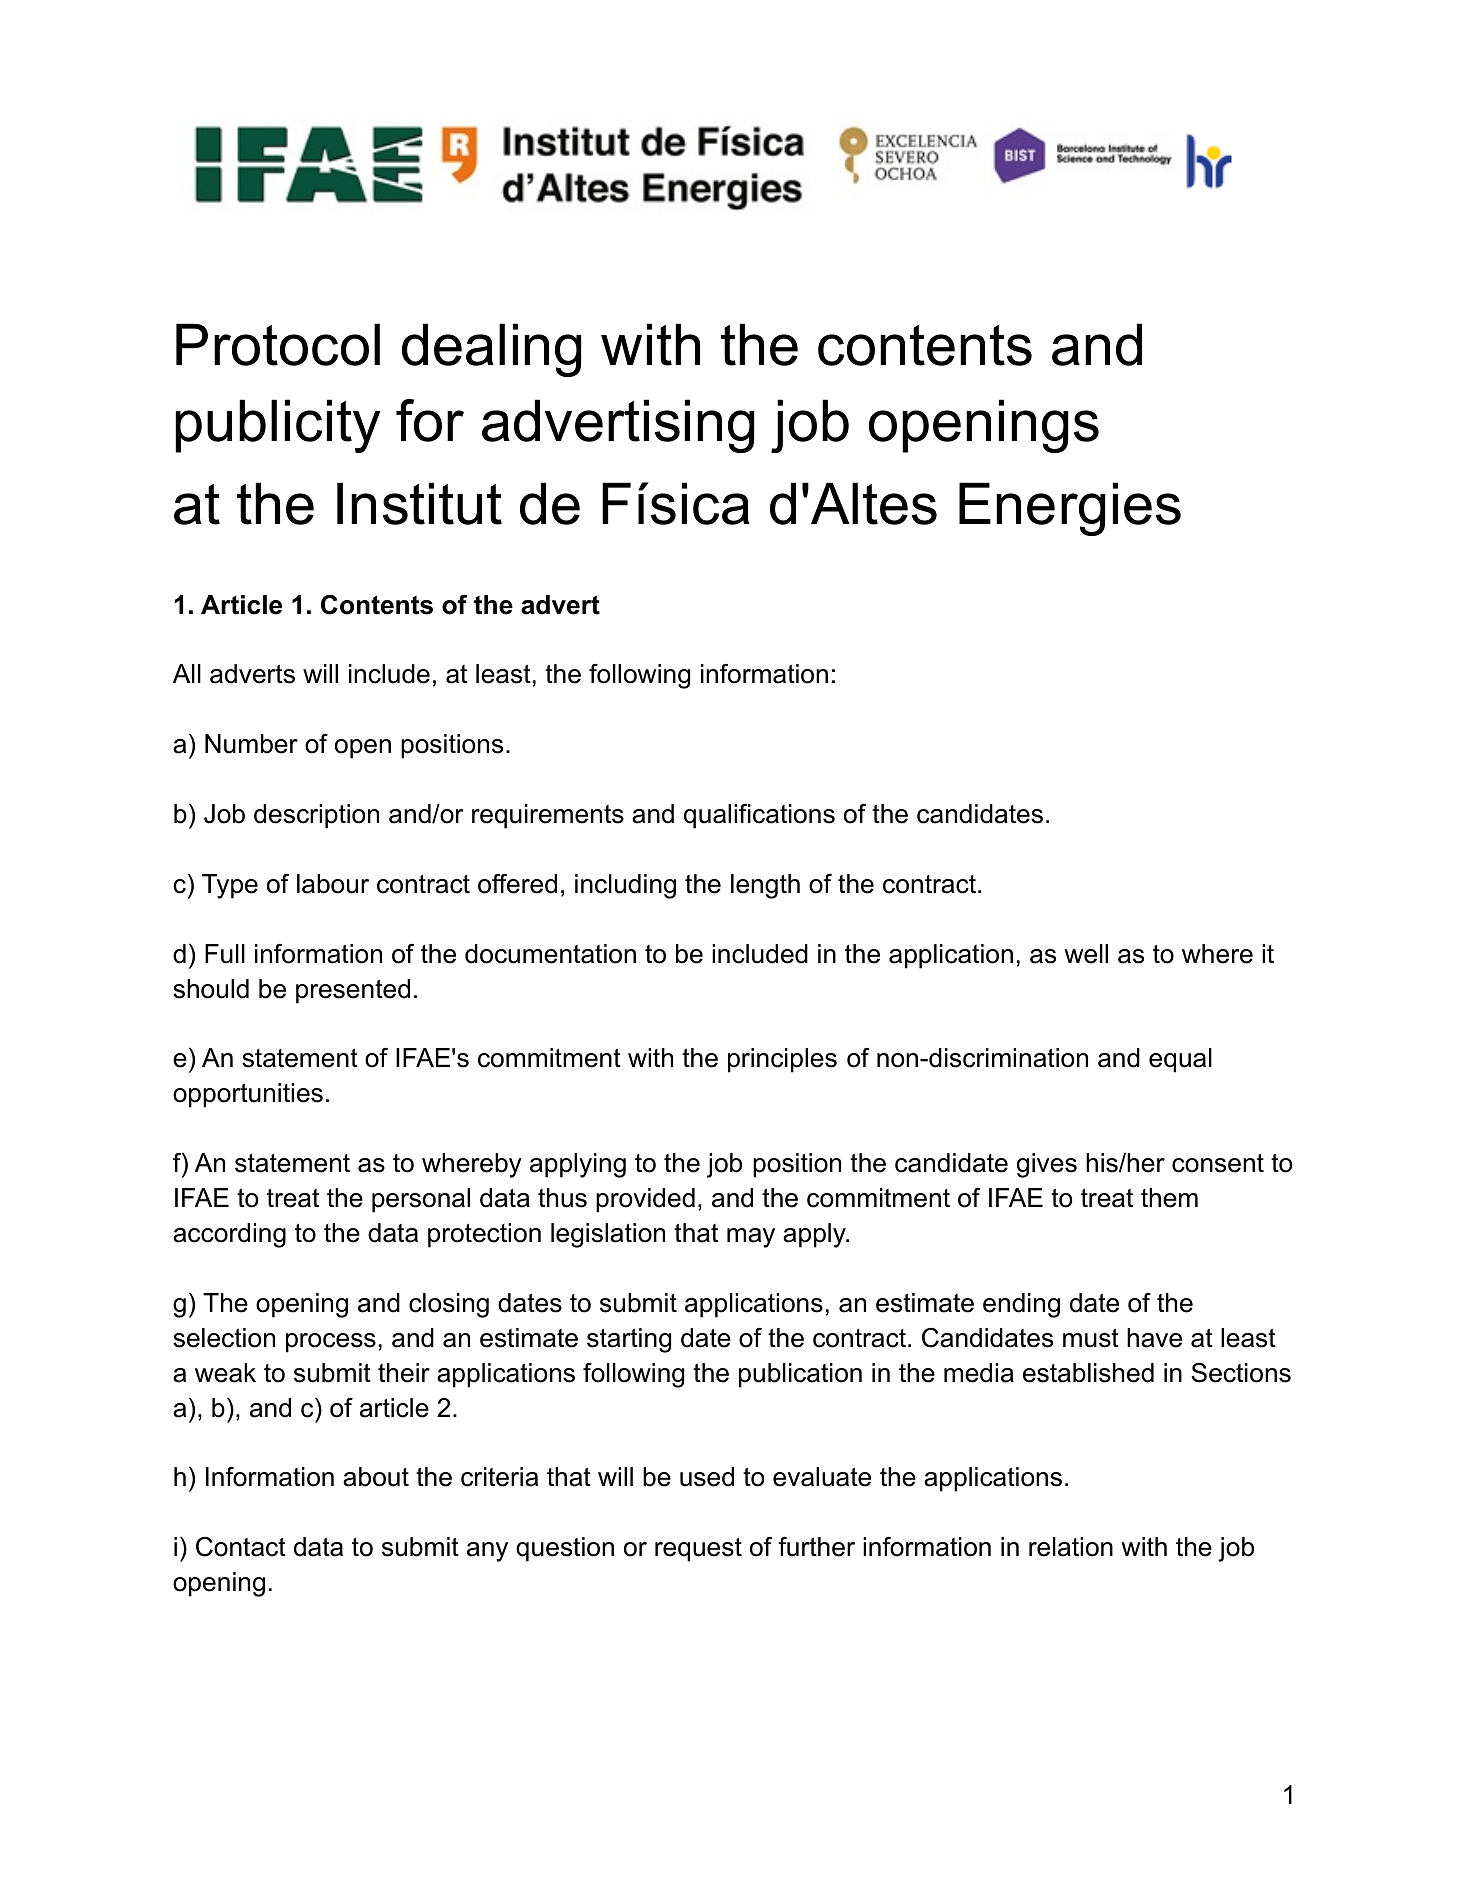  I want to click on Protocol, so click(278, 344).
